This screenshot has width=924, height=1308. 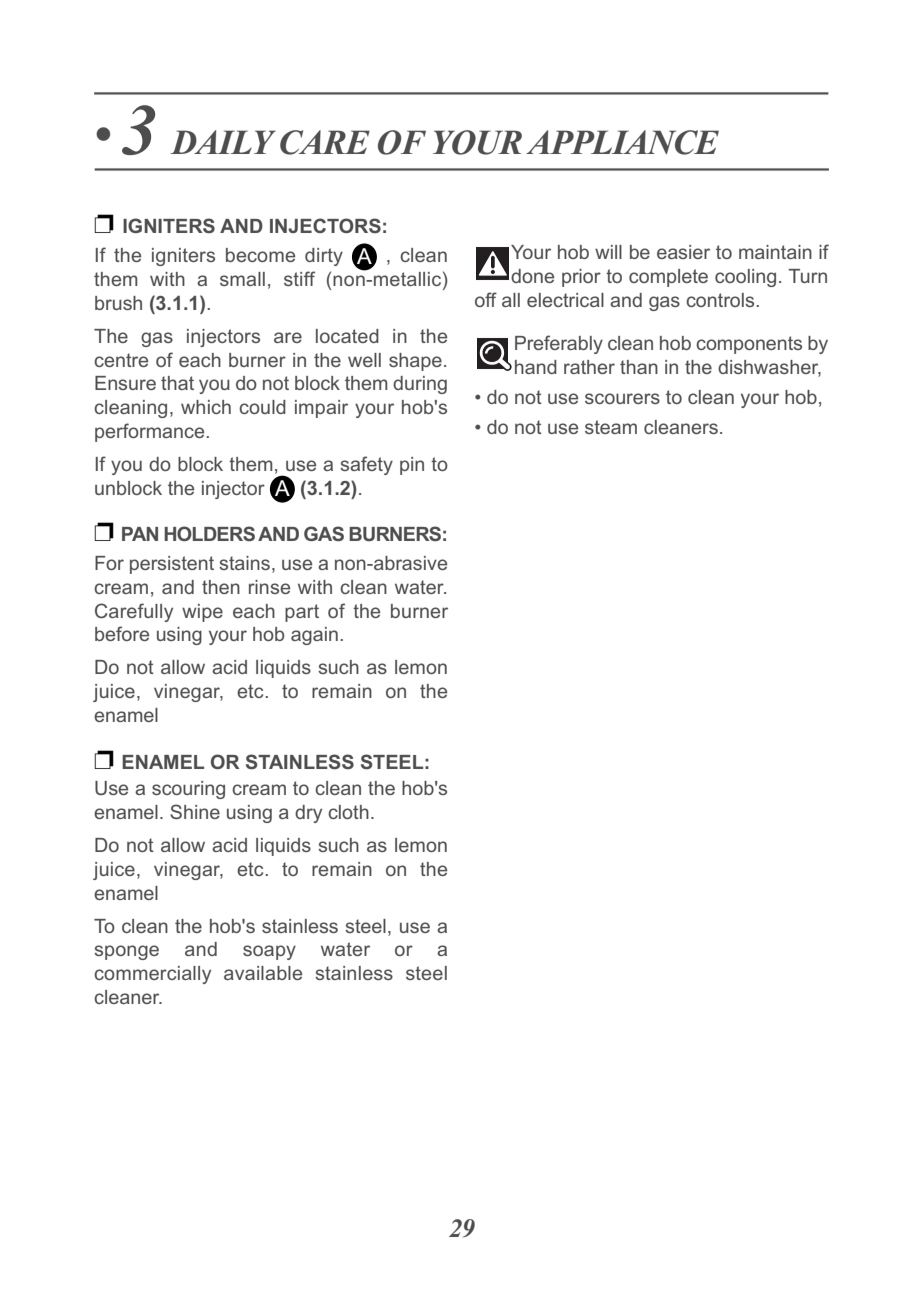 I want to click on dry, so click(x=308, y=814).
